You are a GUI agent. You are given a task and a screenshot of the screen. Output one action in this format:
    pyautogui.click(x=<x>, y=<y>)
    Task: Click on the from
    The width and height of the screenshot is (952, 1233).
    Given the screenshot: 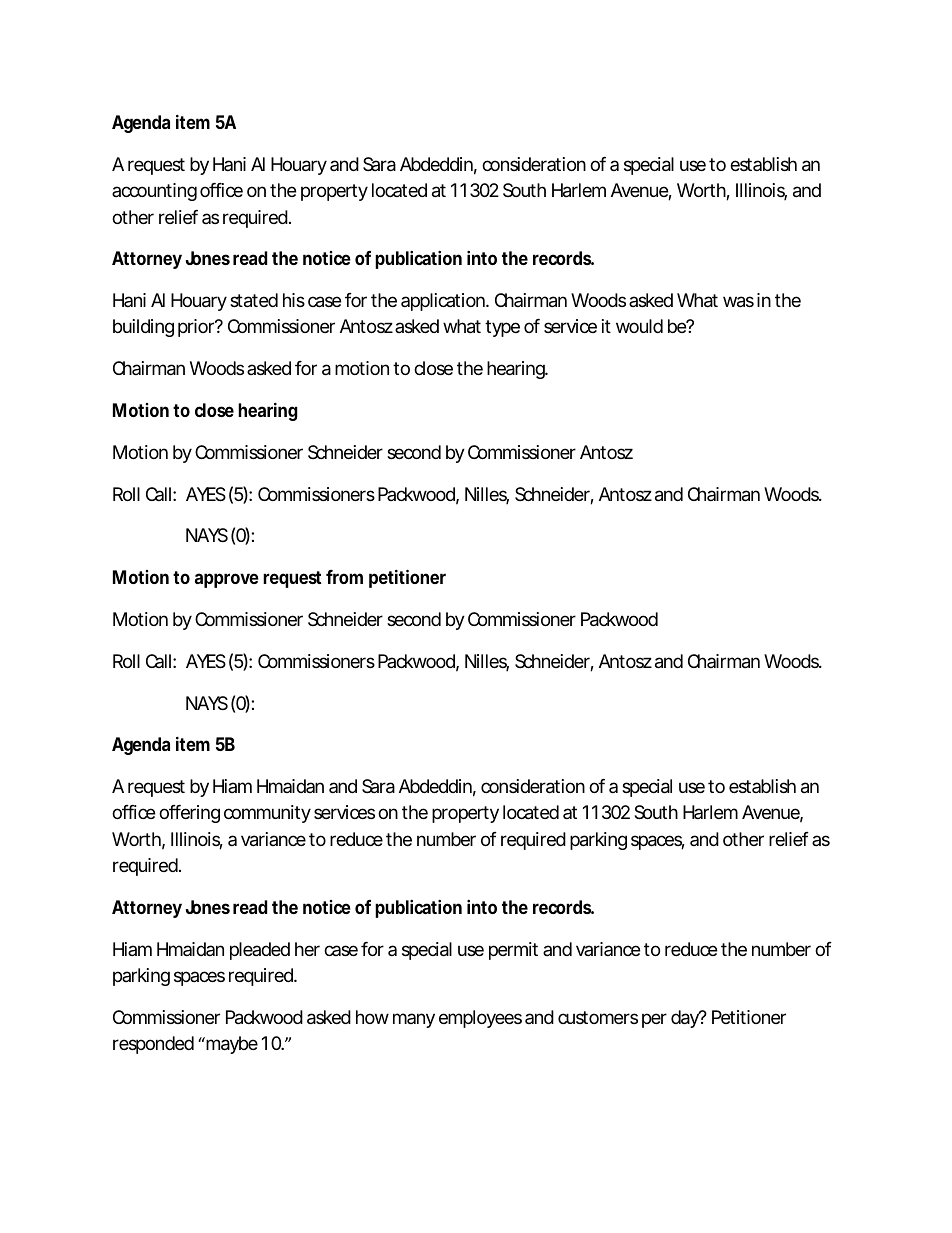 What is the action you would take?
    pyautogui.click(x=344, y=577)
